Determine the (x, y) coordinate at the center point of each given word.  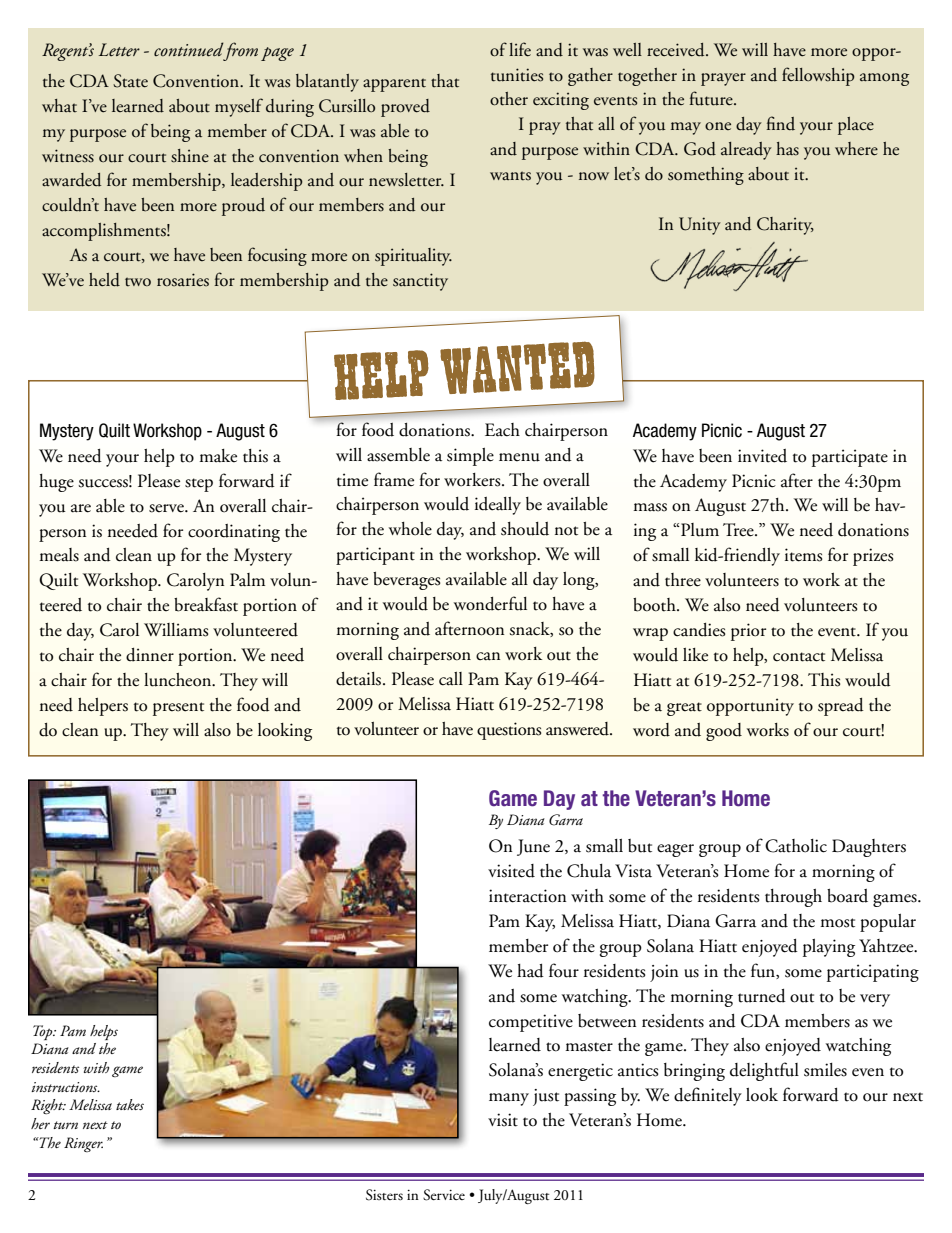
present (178, 709)
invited (762, 456)
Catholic (796, 846)
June (533, 847)
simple (470, 457)
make (218, 456)
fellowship (818, 76)
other (509, 99)
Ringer (83, 1144)
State (130, 81)
